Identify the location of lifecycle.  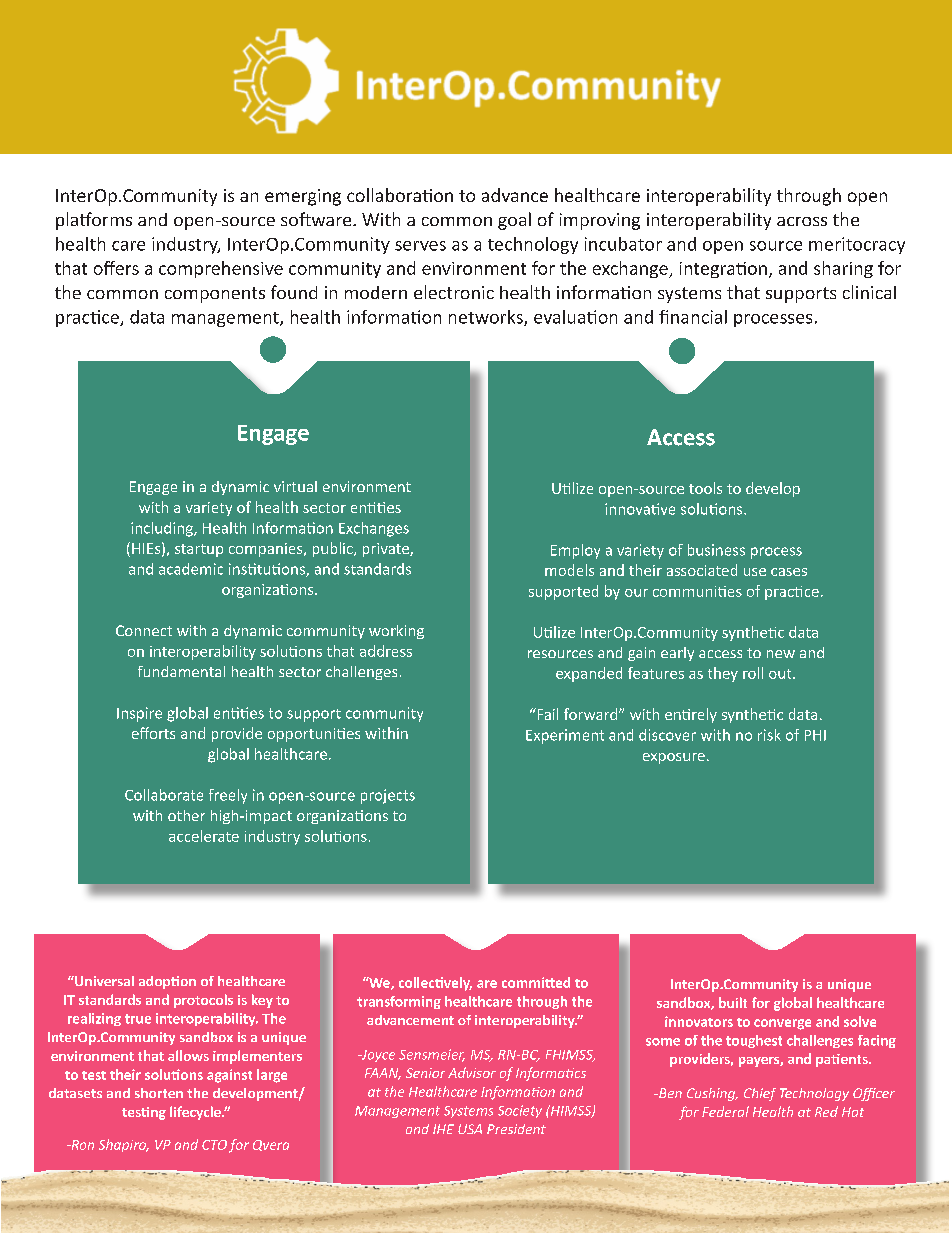
(196, 1113).
